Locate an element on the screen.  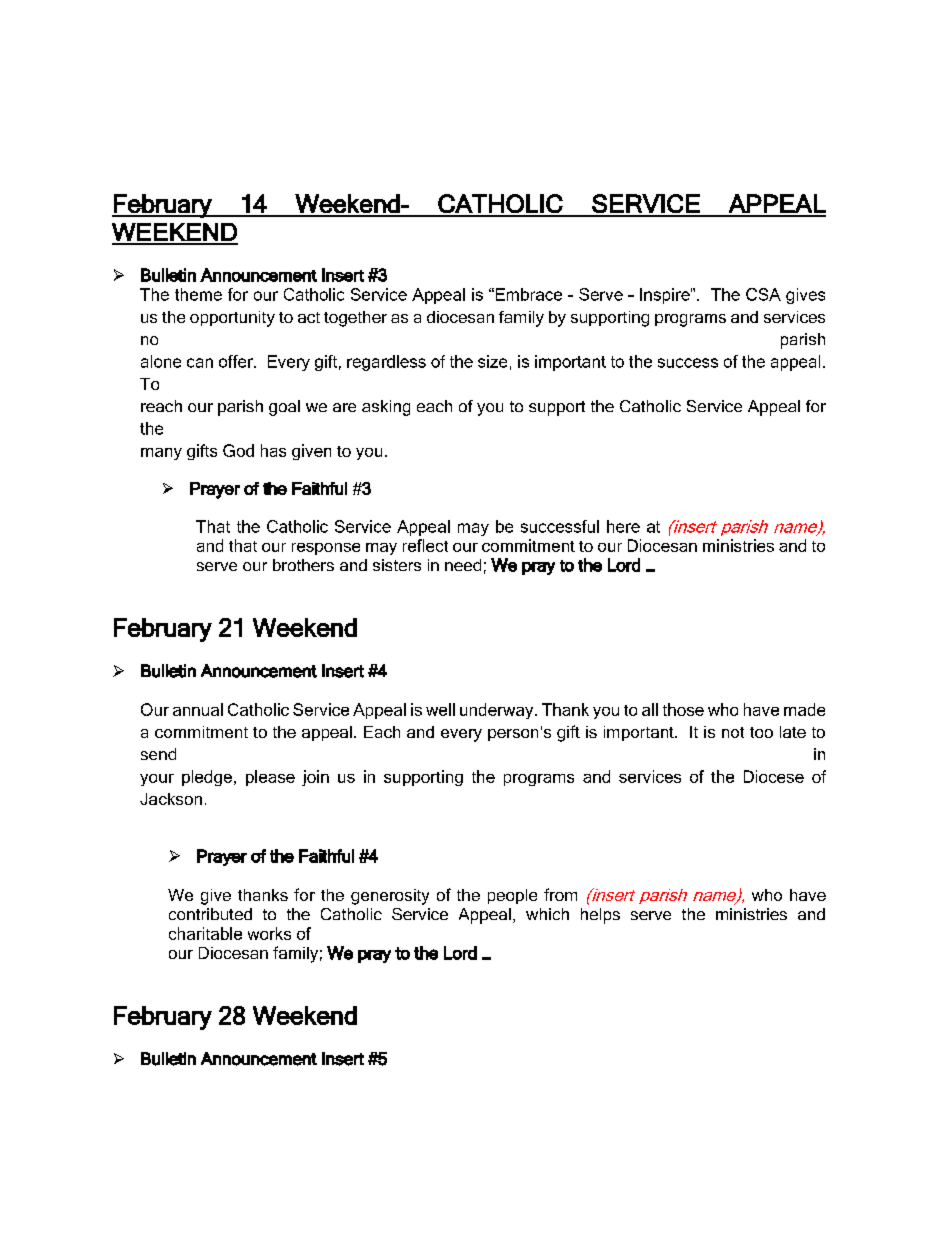
reflect is located at coordinates (425, 545).
